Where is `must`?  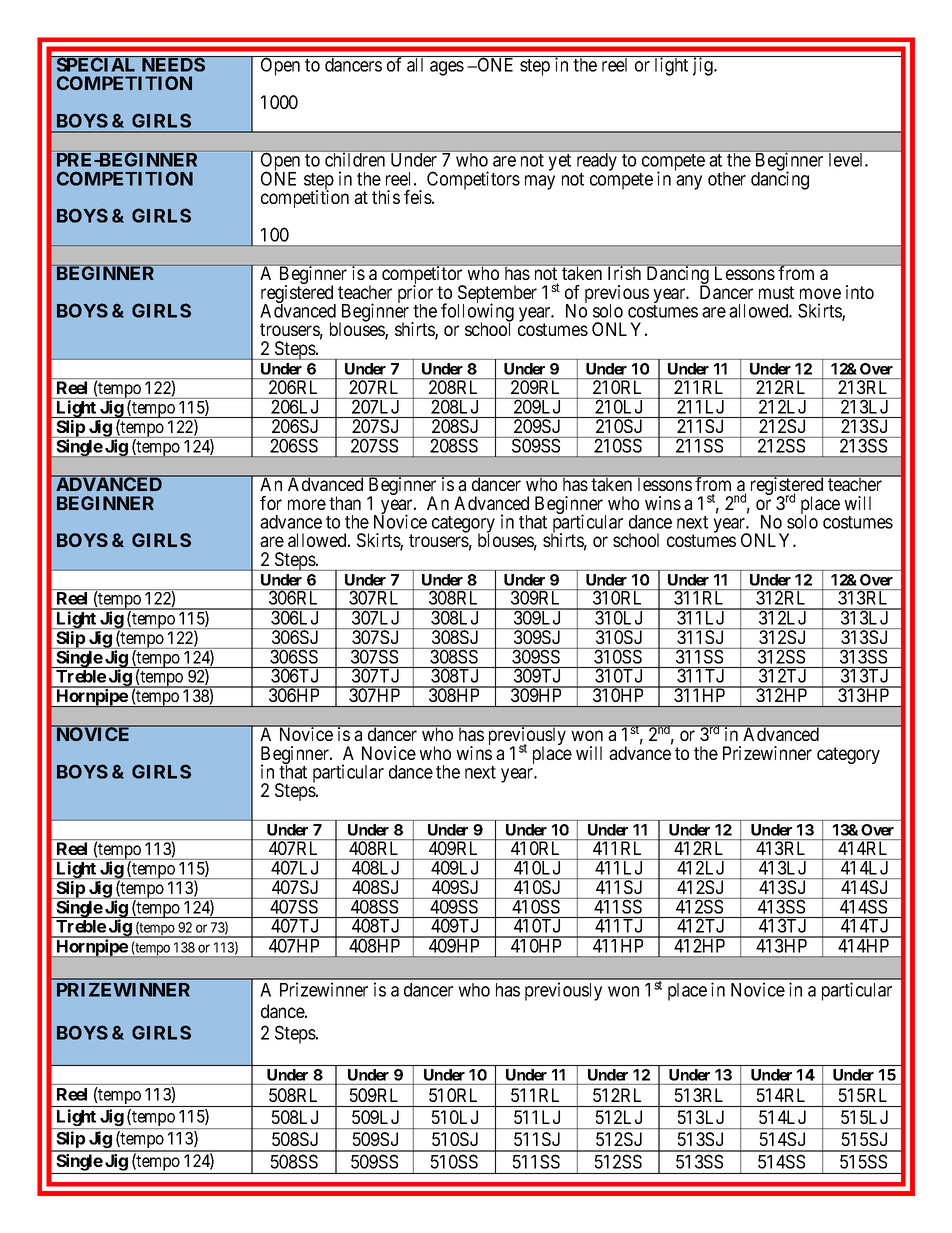 must is located at coordinates (776, 292).
